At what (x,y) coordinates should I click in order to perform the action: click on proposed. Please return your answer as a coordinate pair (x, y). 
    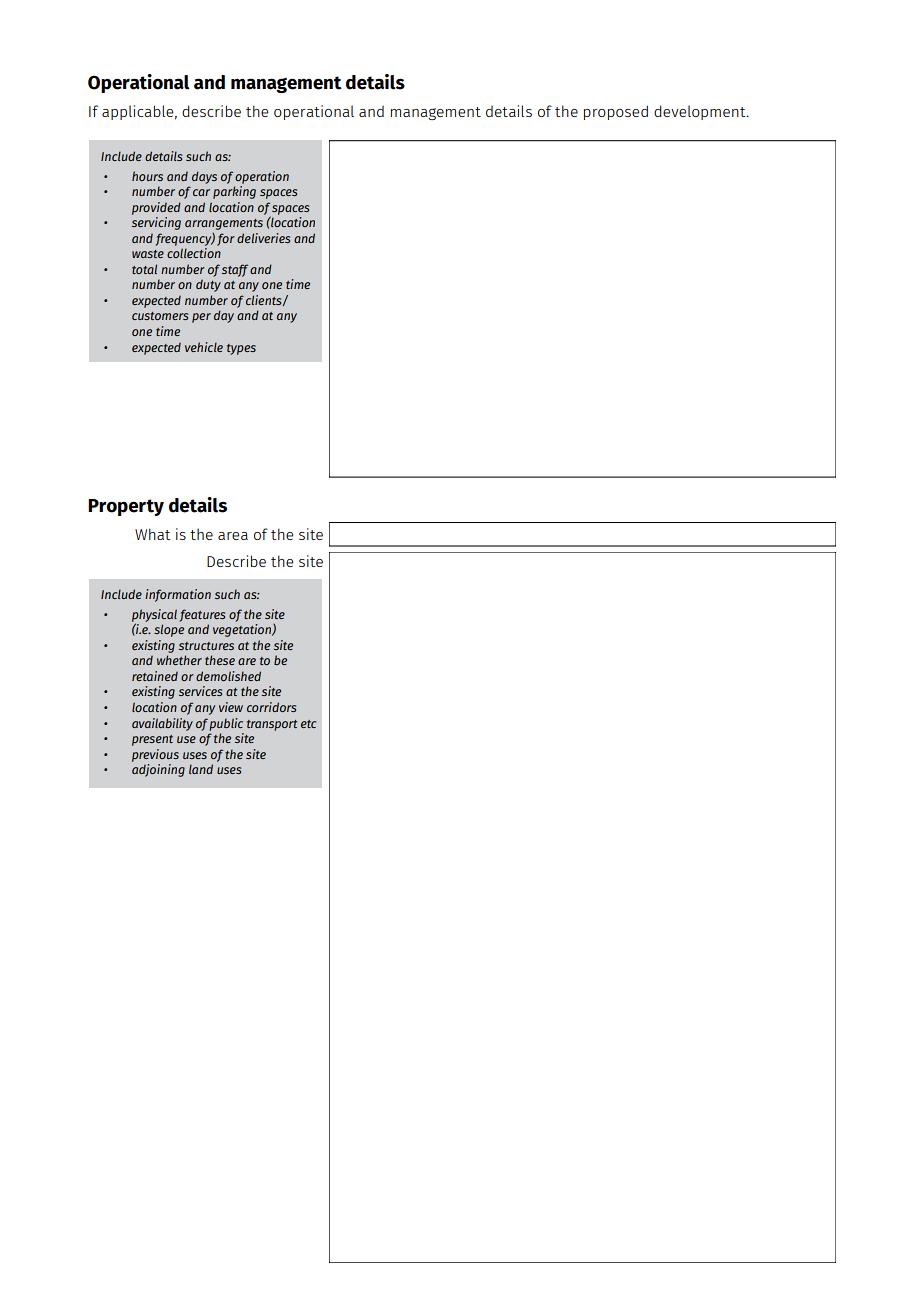
    Looking at the image, I should click on (616, 112).
